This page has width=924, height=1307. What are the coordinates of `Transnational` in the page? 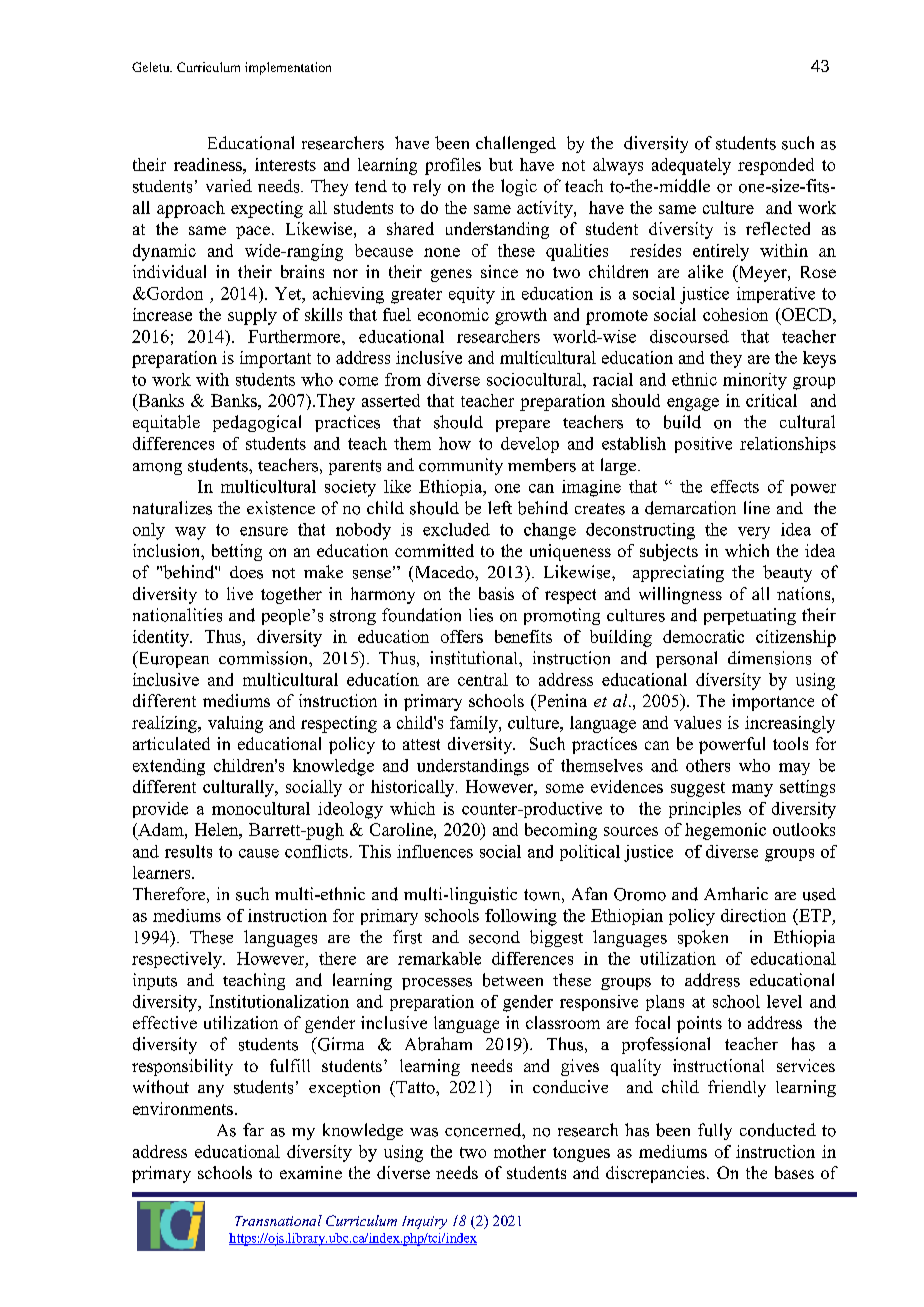 It's located at (278, 1220).
